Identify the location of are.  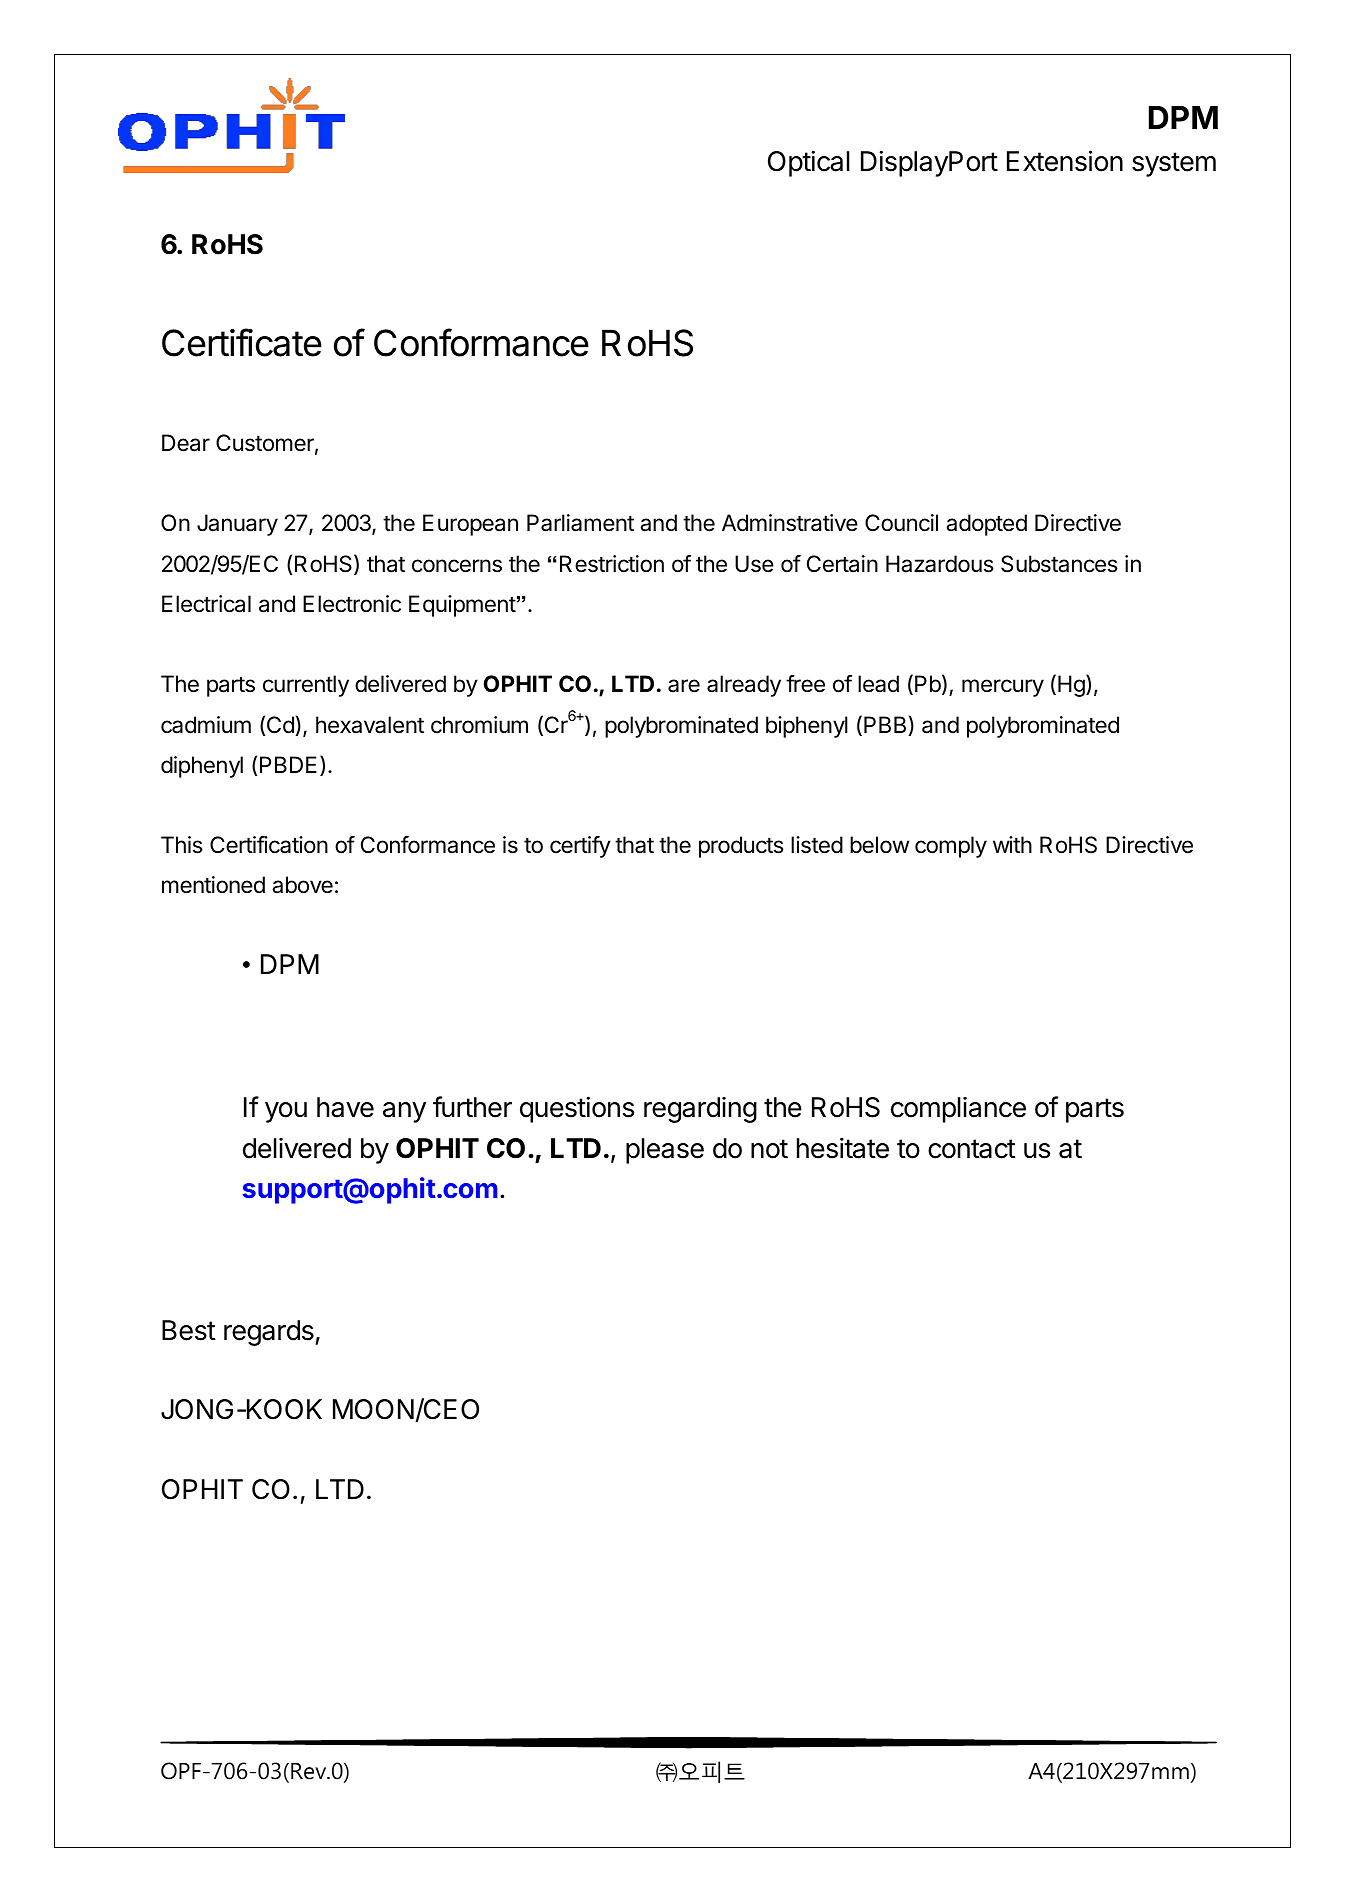
(684, 686).
